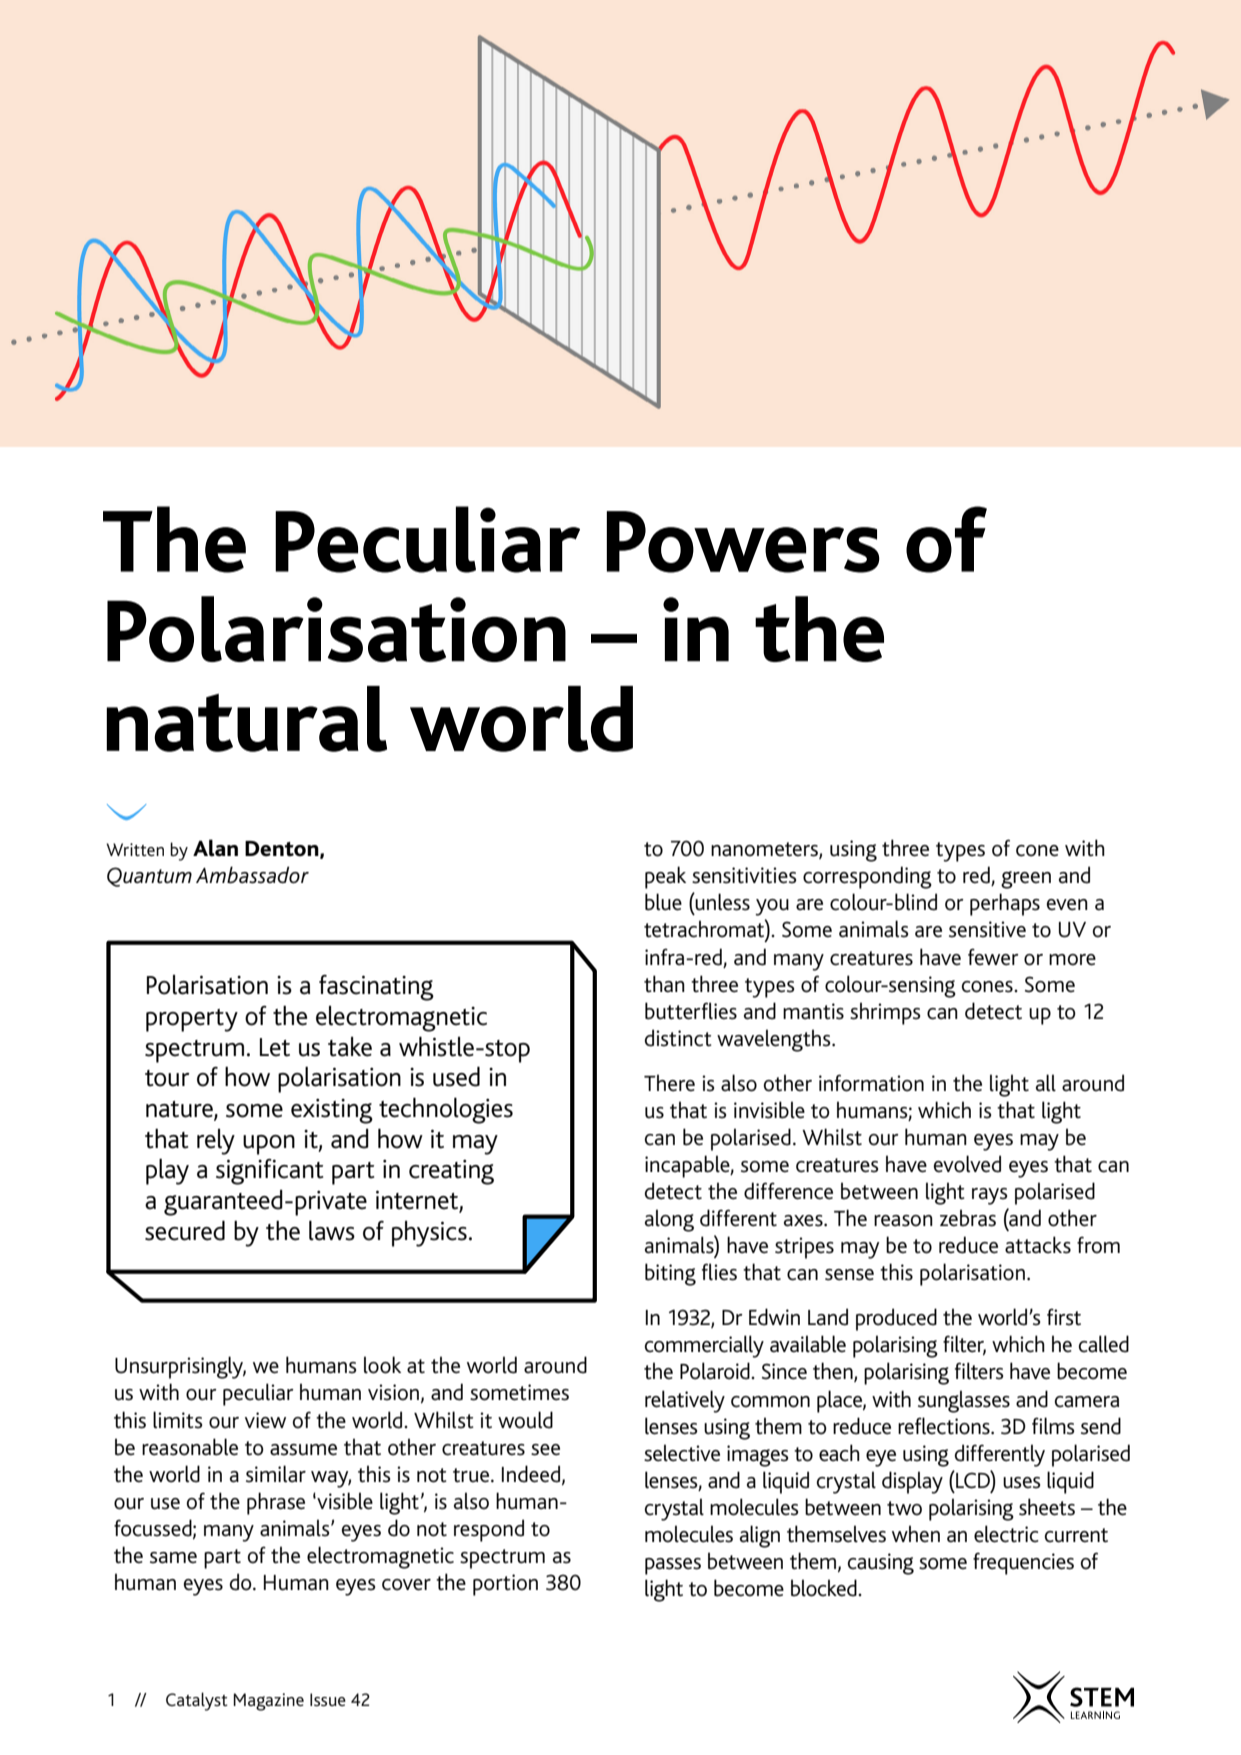 Image resolution: width=1241 pixels, height=1755 pixels. Describe the element at coordinates (1026, 880) in the screenshot. I see `green` at that location.
